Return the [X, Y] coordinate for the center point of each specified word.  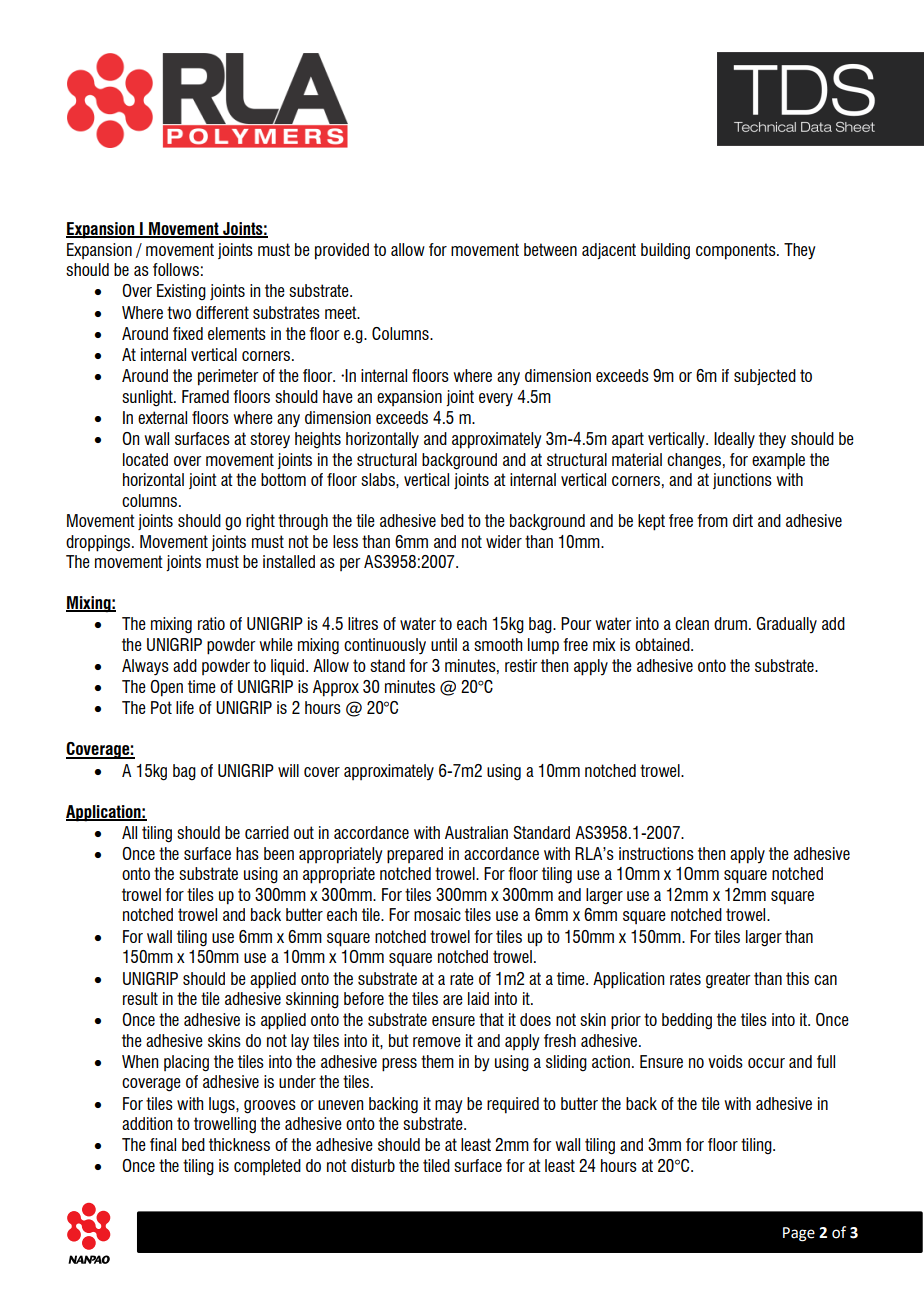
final [163, 1144]
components [737, 251]
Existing [181, 292]
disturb [373, 1165]
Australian [476, 832]
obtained [663, 644]
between [550, 249]
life [185, 707]
